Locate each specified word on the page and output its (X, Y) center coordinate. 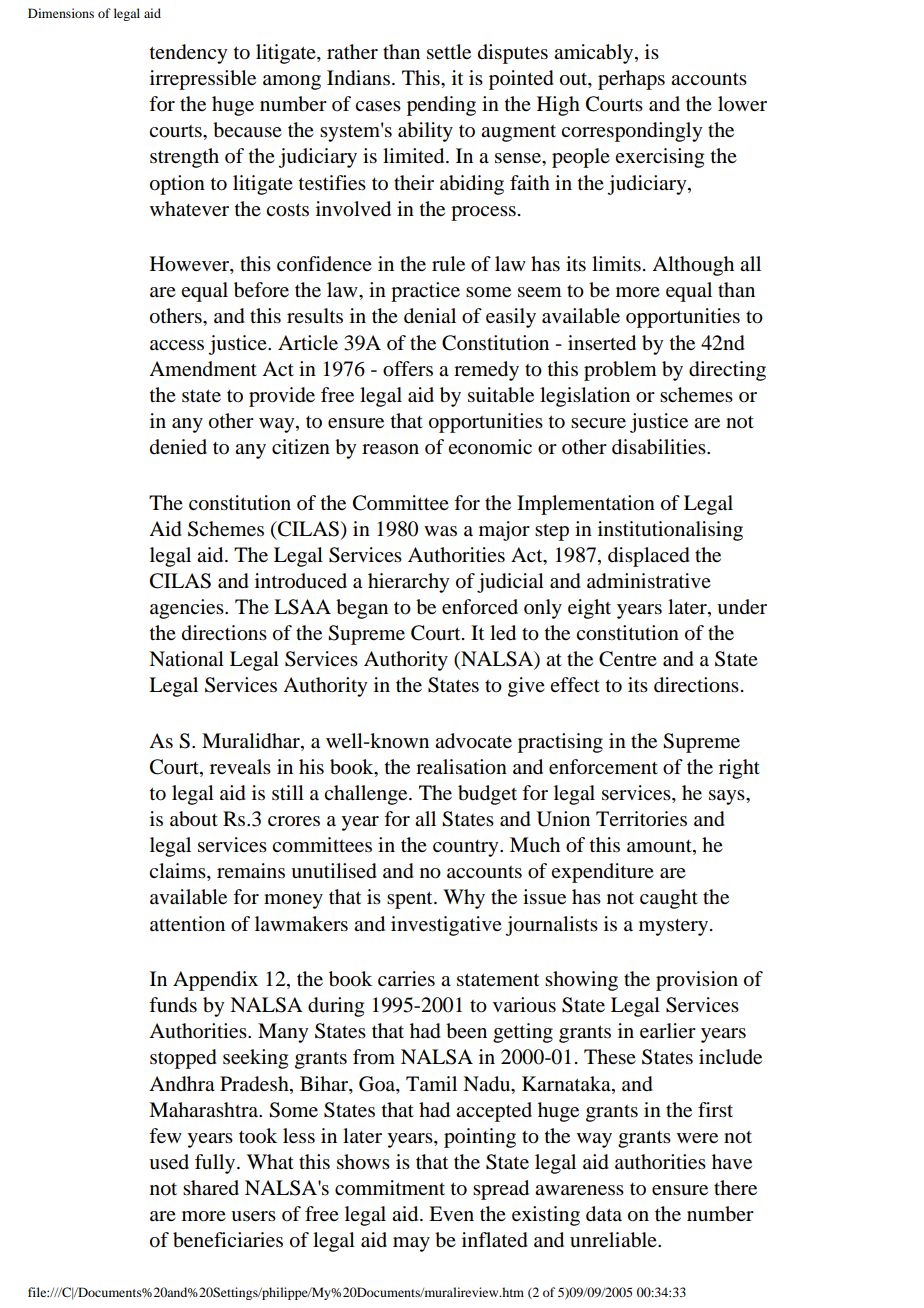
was (440, 531)
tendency (188, 54)
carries (406, 979)
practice (425, 292)
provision (697, 981)
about (194, 819)
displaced (649, 557)
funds (173, 1005)
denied (178, 447)
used (169, 1162)
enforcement (603, 767)
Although (693, 266)
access (177, 345)
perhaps (631, 80)
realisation (461, 767)
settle (449, 52)
